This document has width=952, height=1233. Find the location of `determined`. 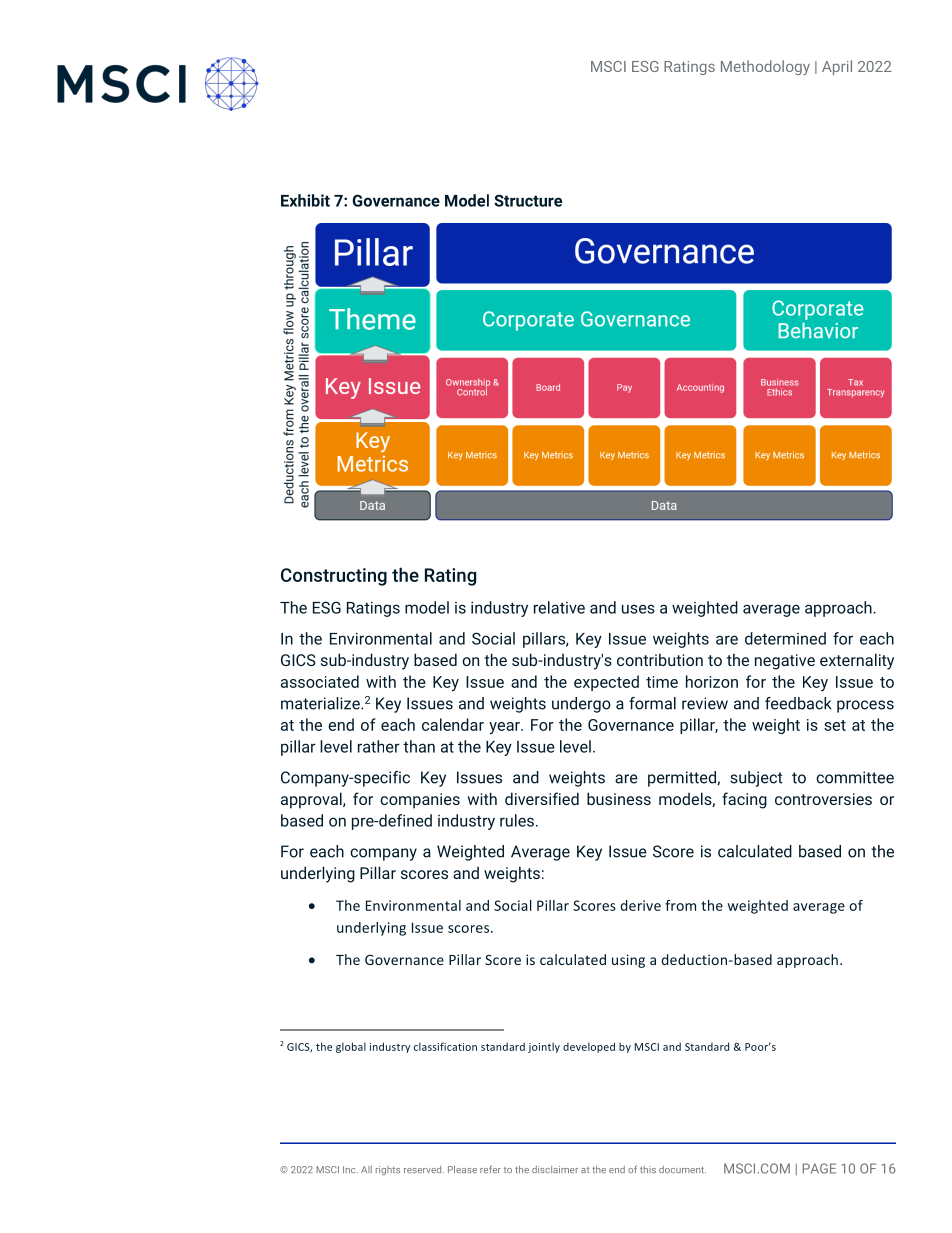

determined is located at coordinates (785, 638).
